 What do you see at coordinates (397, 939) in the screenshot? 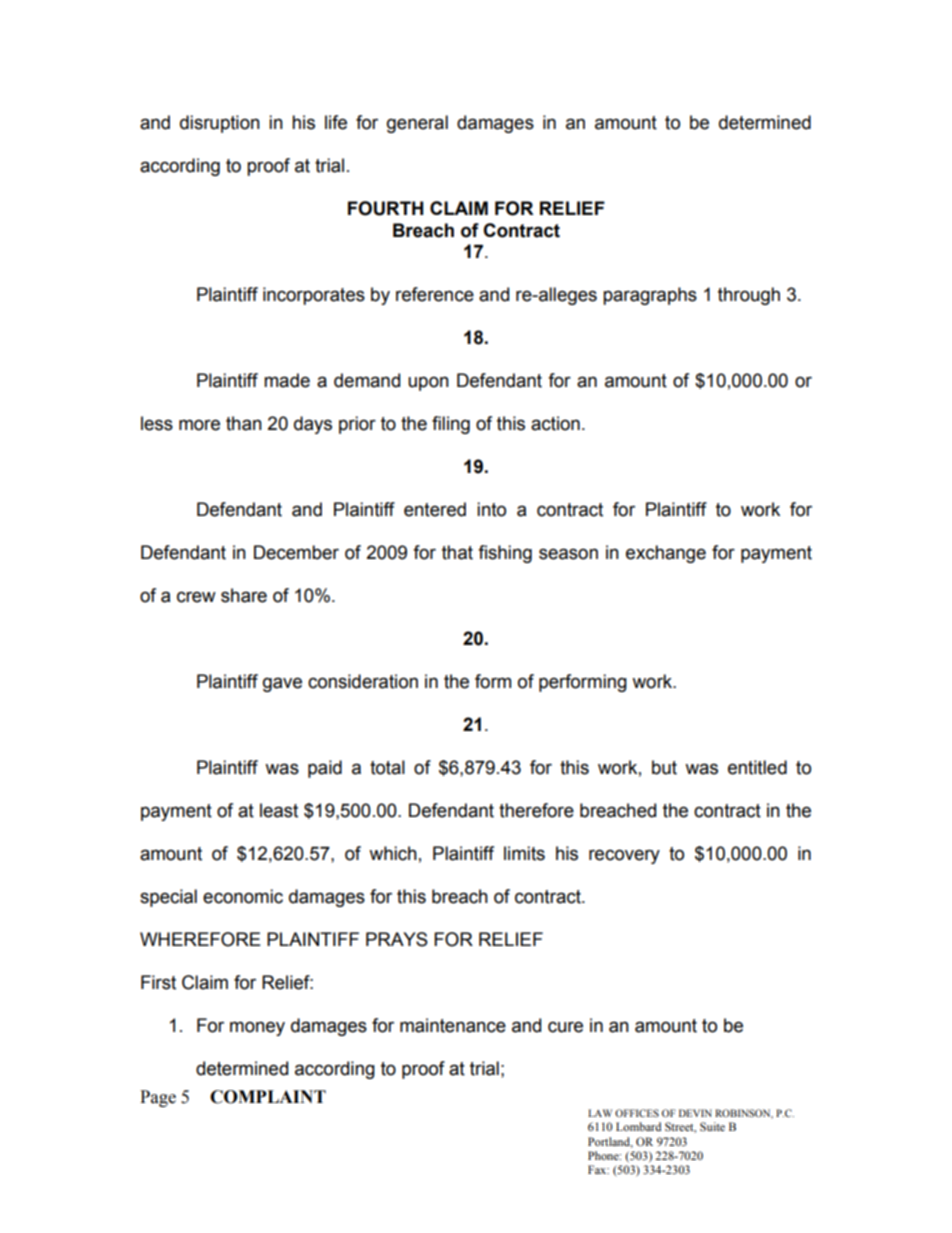
I see `PRAYS` at bounding box center [397, 939].
